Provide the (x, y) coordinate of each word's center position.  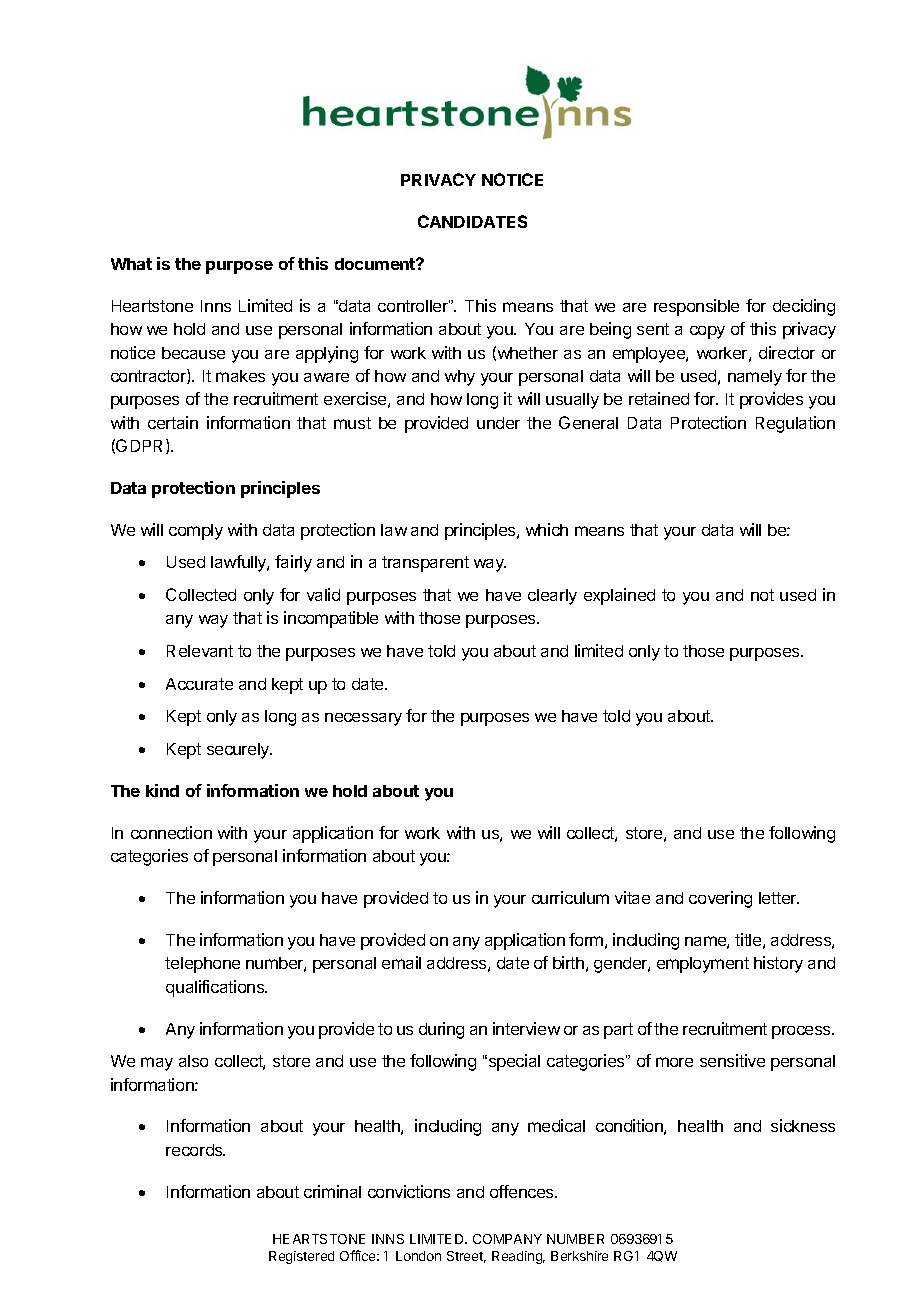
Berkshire (579, 1256)
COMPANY (507, 1239)
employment (703, 965)
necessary (363, 719)
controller (414, 306)
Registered (301, 1257)
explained (619, 596)
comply (196, 532)
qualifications (216, 988)
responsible (696, 307)
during (441, 1030)
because (193, 353)
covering (720, 899)
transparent (425, 564)
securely (239, 751)
